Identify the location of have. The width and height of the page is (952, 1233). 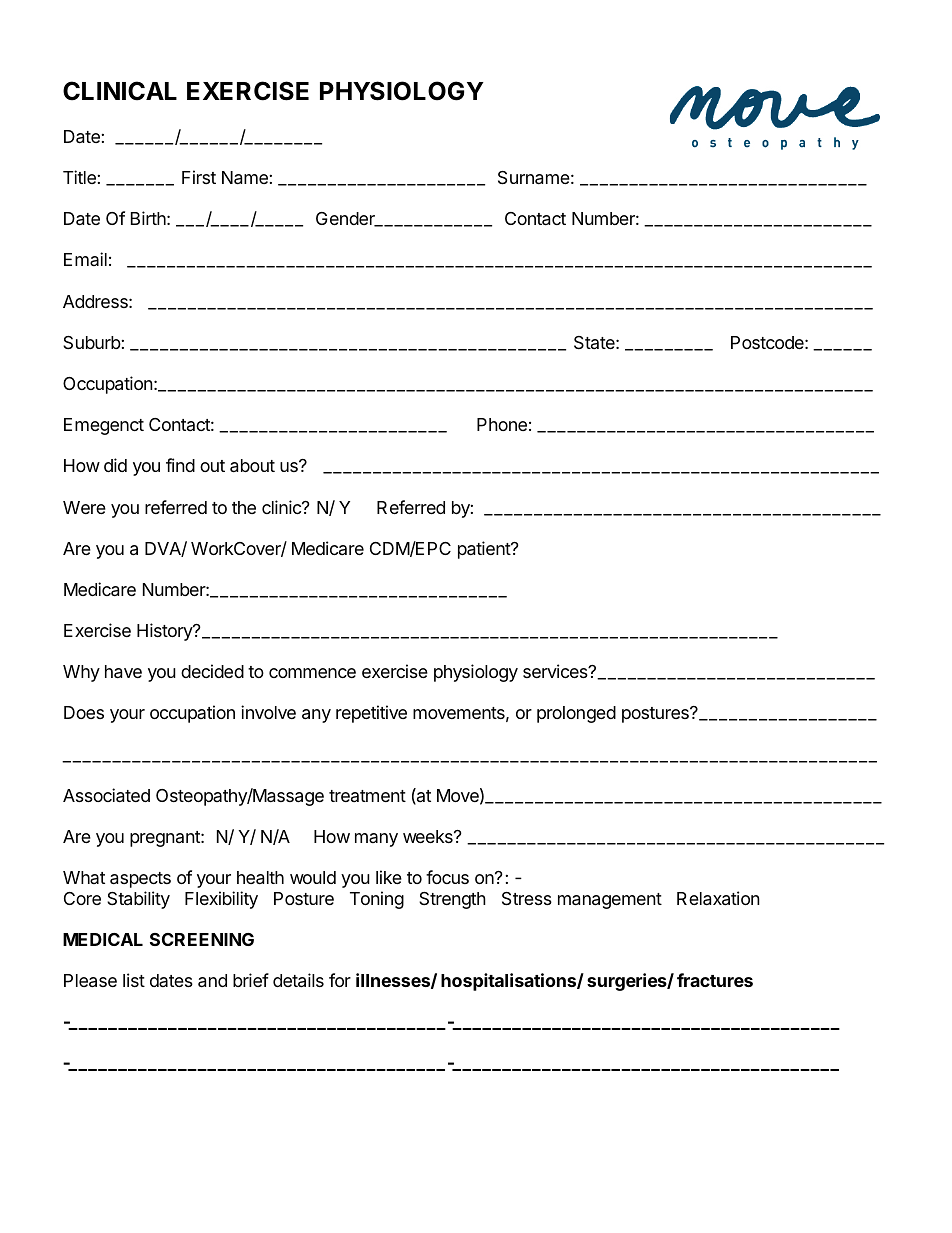
(123, 672).
